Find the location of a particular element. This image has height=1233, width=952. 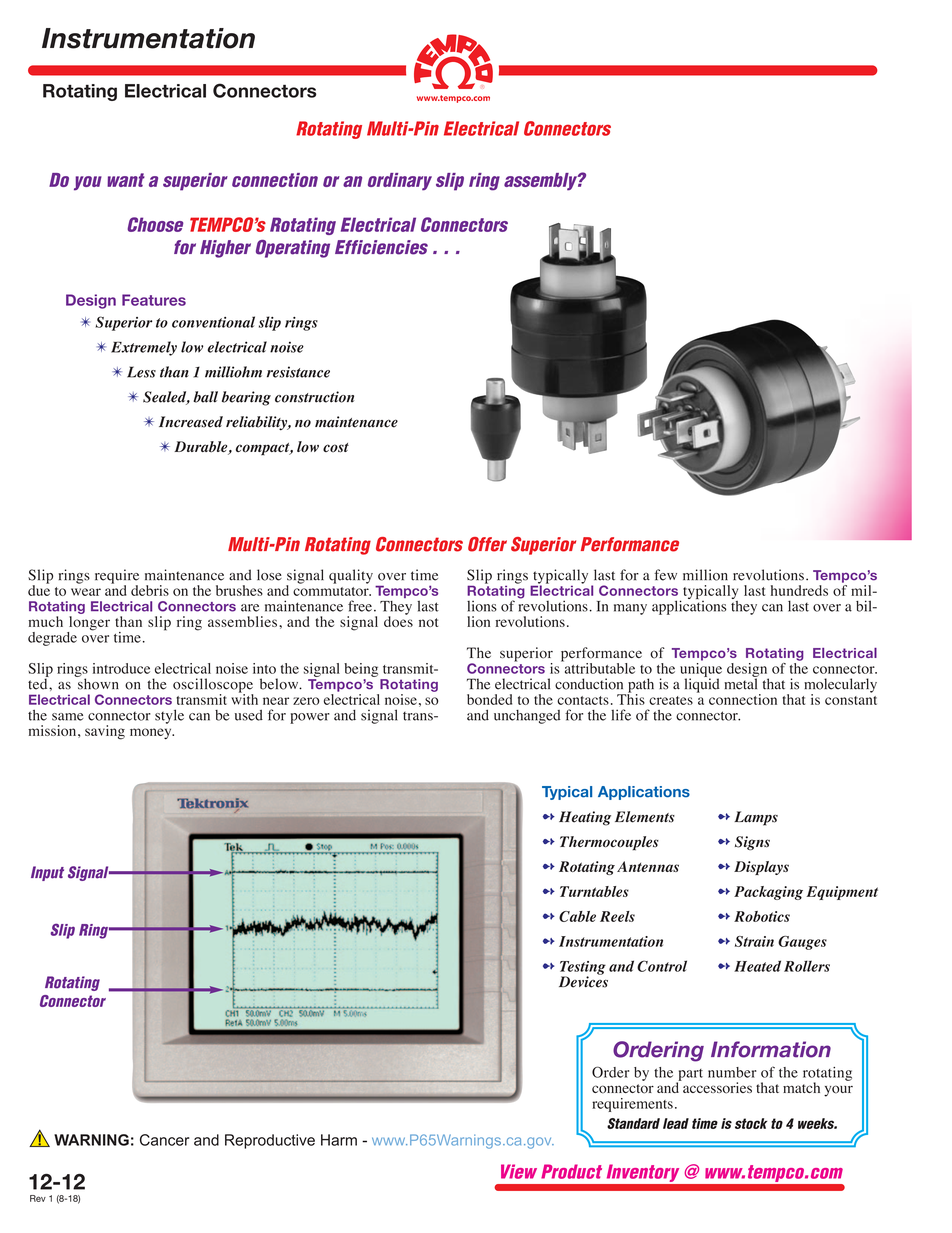

hundreds is located at coordinates (799, 590).
